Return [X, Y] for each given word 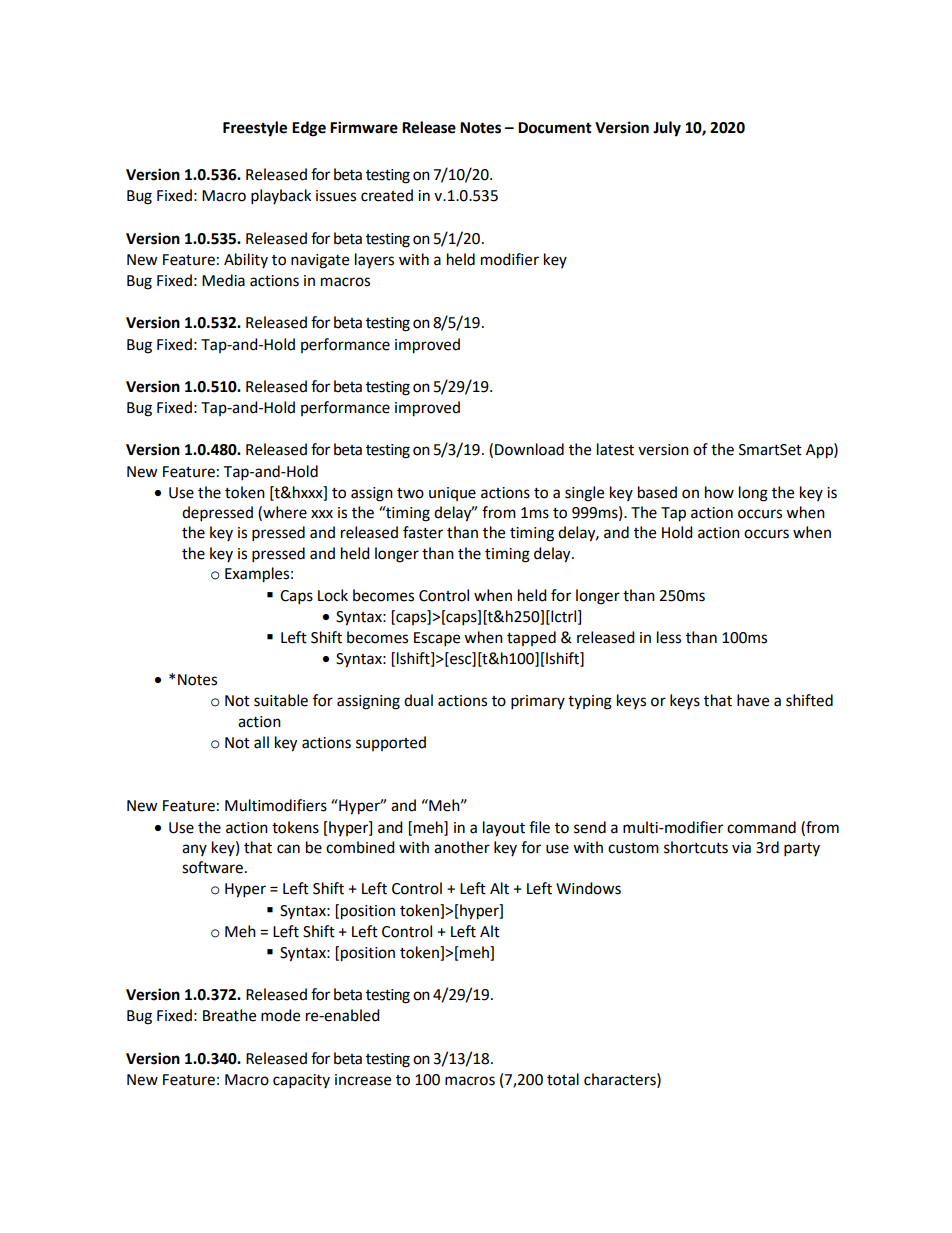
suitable [281, 700]
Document [555, 128]
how [719, 492]
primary [538, 702]
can [288, 849]
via [741, 848]
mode [280, 1015]
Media [223, 280]
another [462, 847]
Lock [333, 595]
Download [529, 449]
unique [452, 494]
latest [615, 449]
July [667, 129]
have [753, 700]
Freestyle [255, 129]
